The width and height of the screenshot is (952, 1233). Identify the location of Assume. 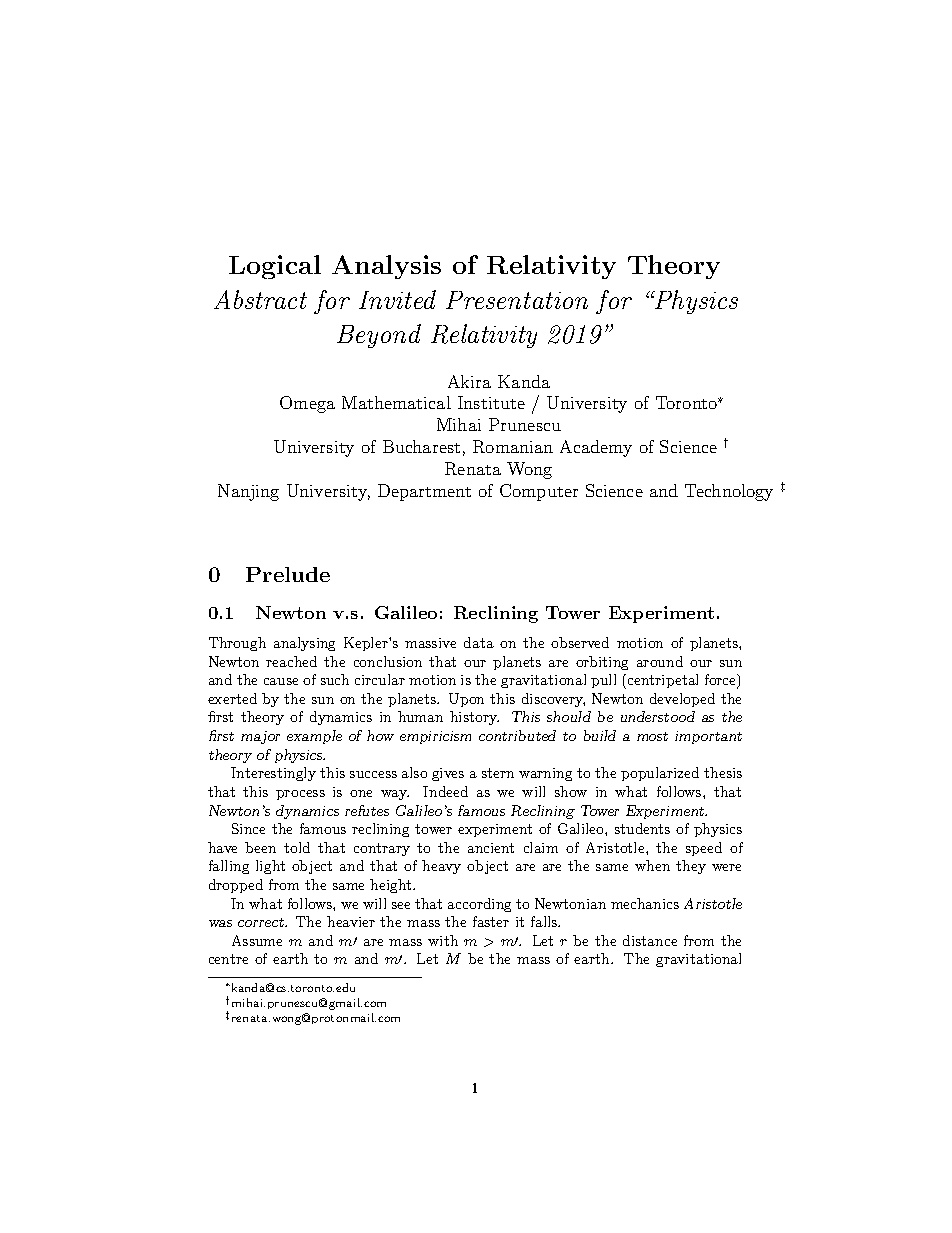
(257, 940).
